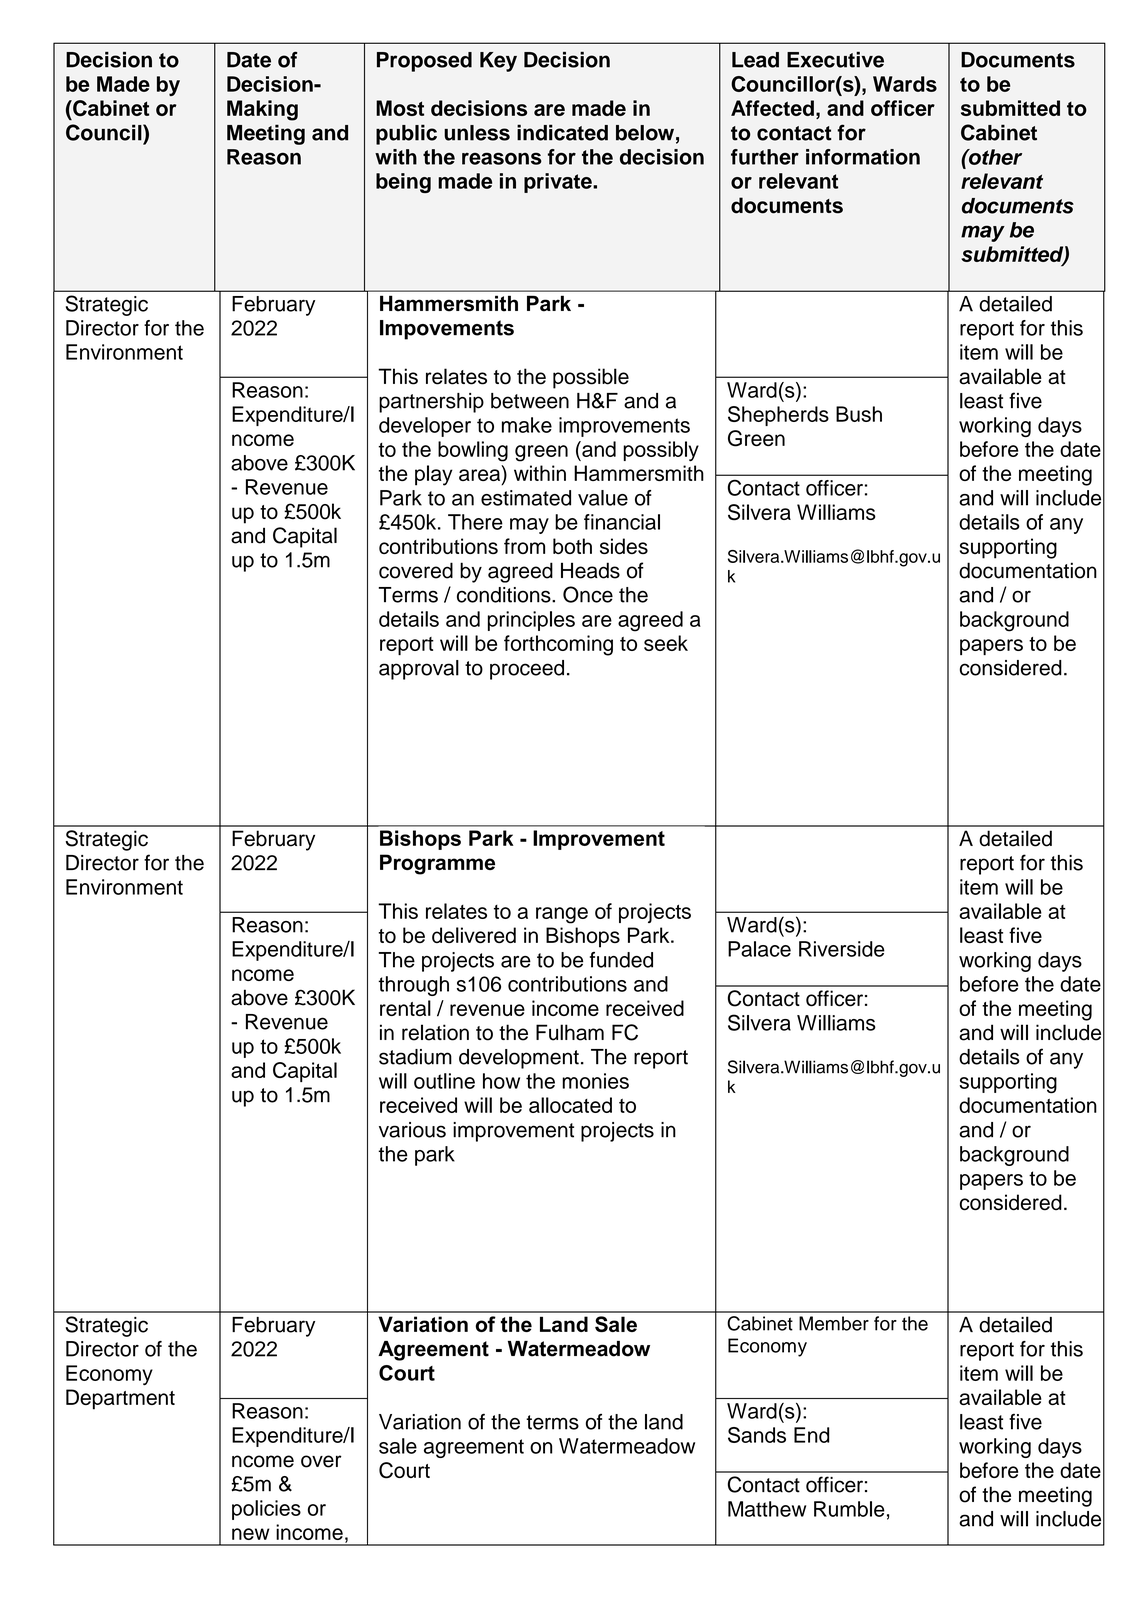 Image resolution: width=1142 pixels, height=1615 pixels. What do you see at coordinates (759, 949) in the image?
I see `Palace` at bounding box center [759, 949].
